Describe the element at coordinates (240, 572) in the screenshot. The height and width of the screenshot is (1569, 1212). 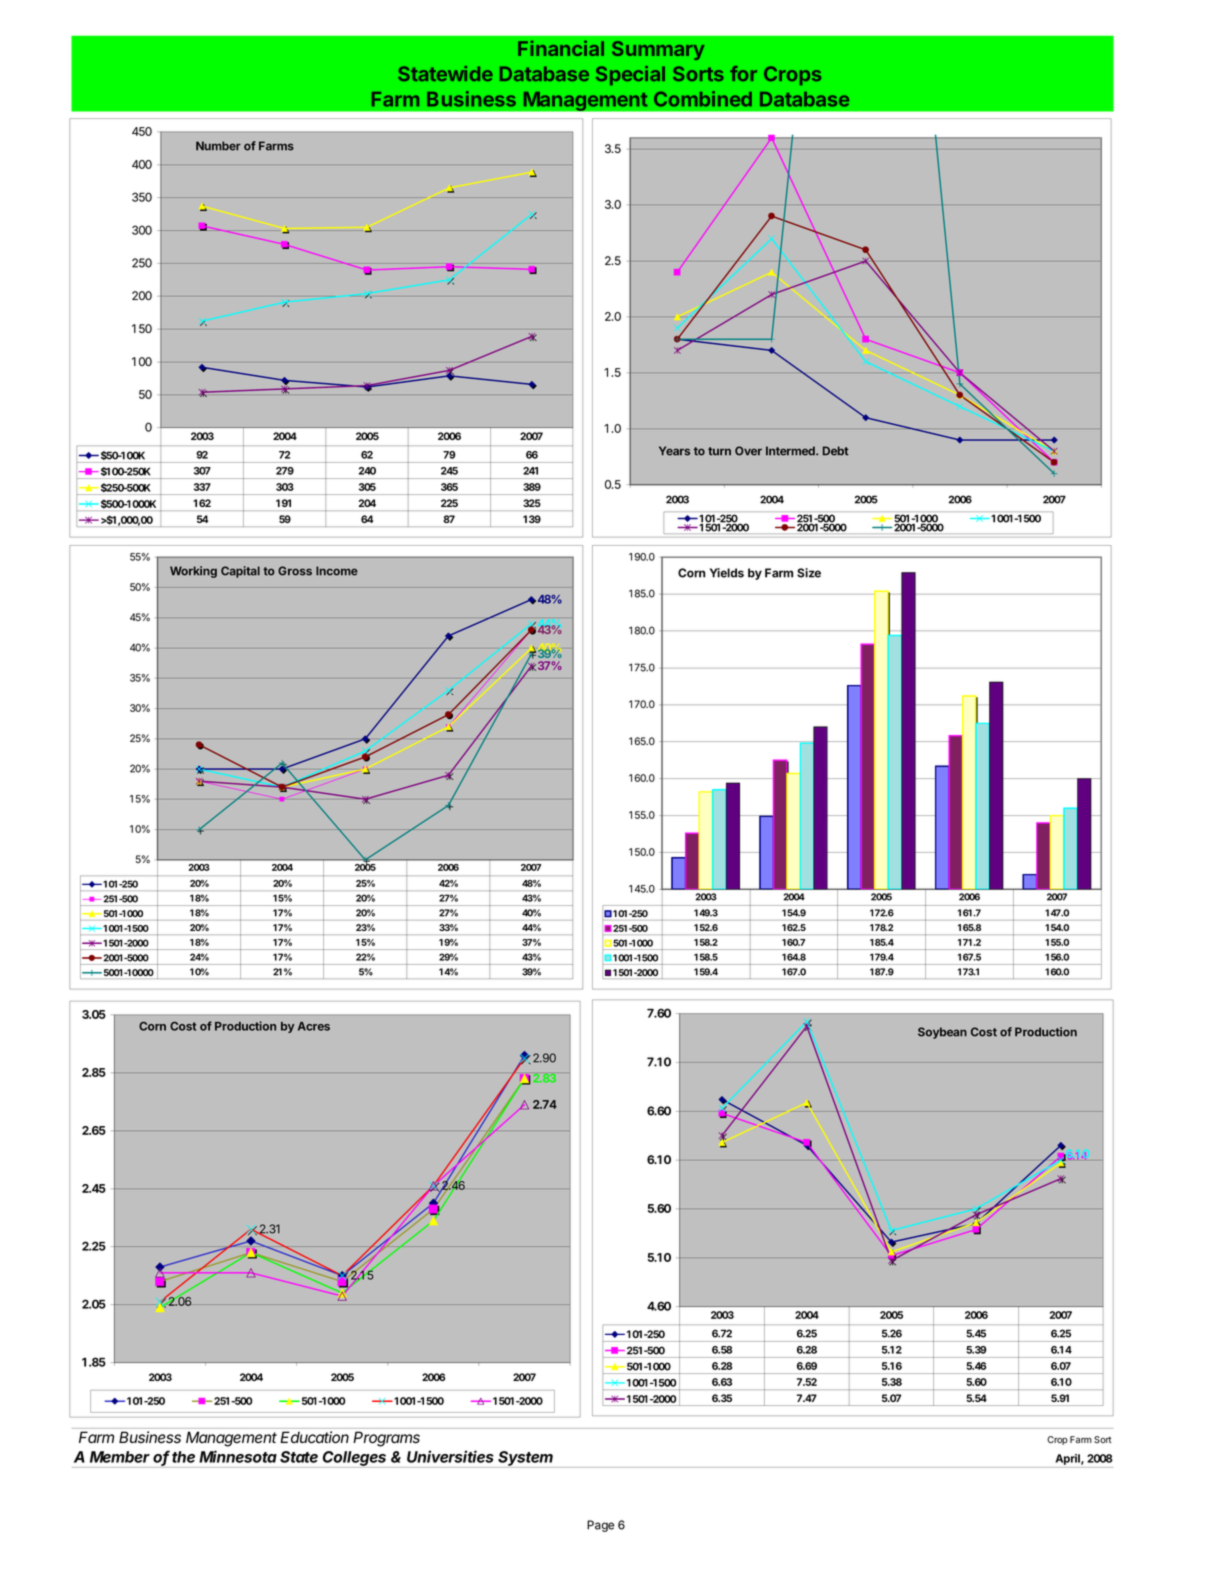
I see `Capital` at that location.
